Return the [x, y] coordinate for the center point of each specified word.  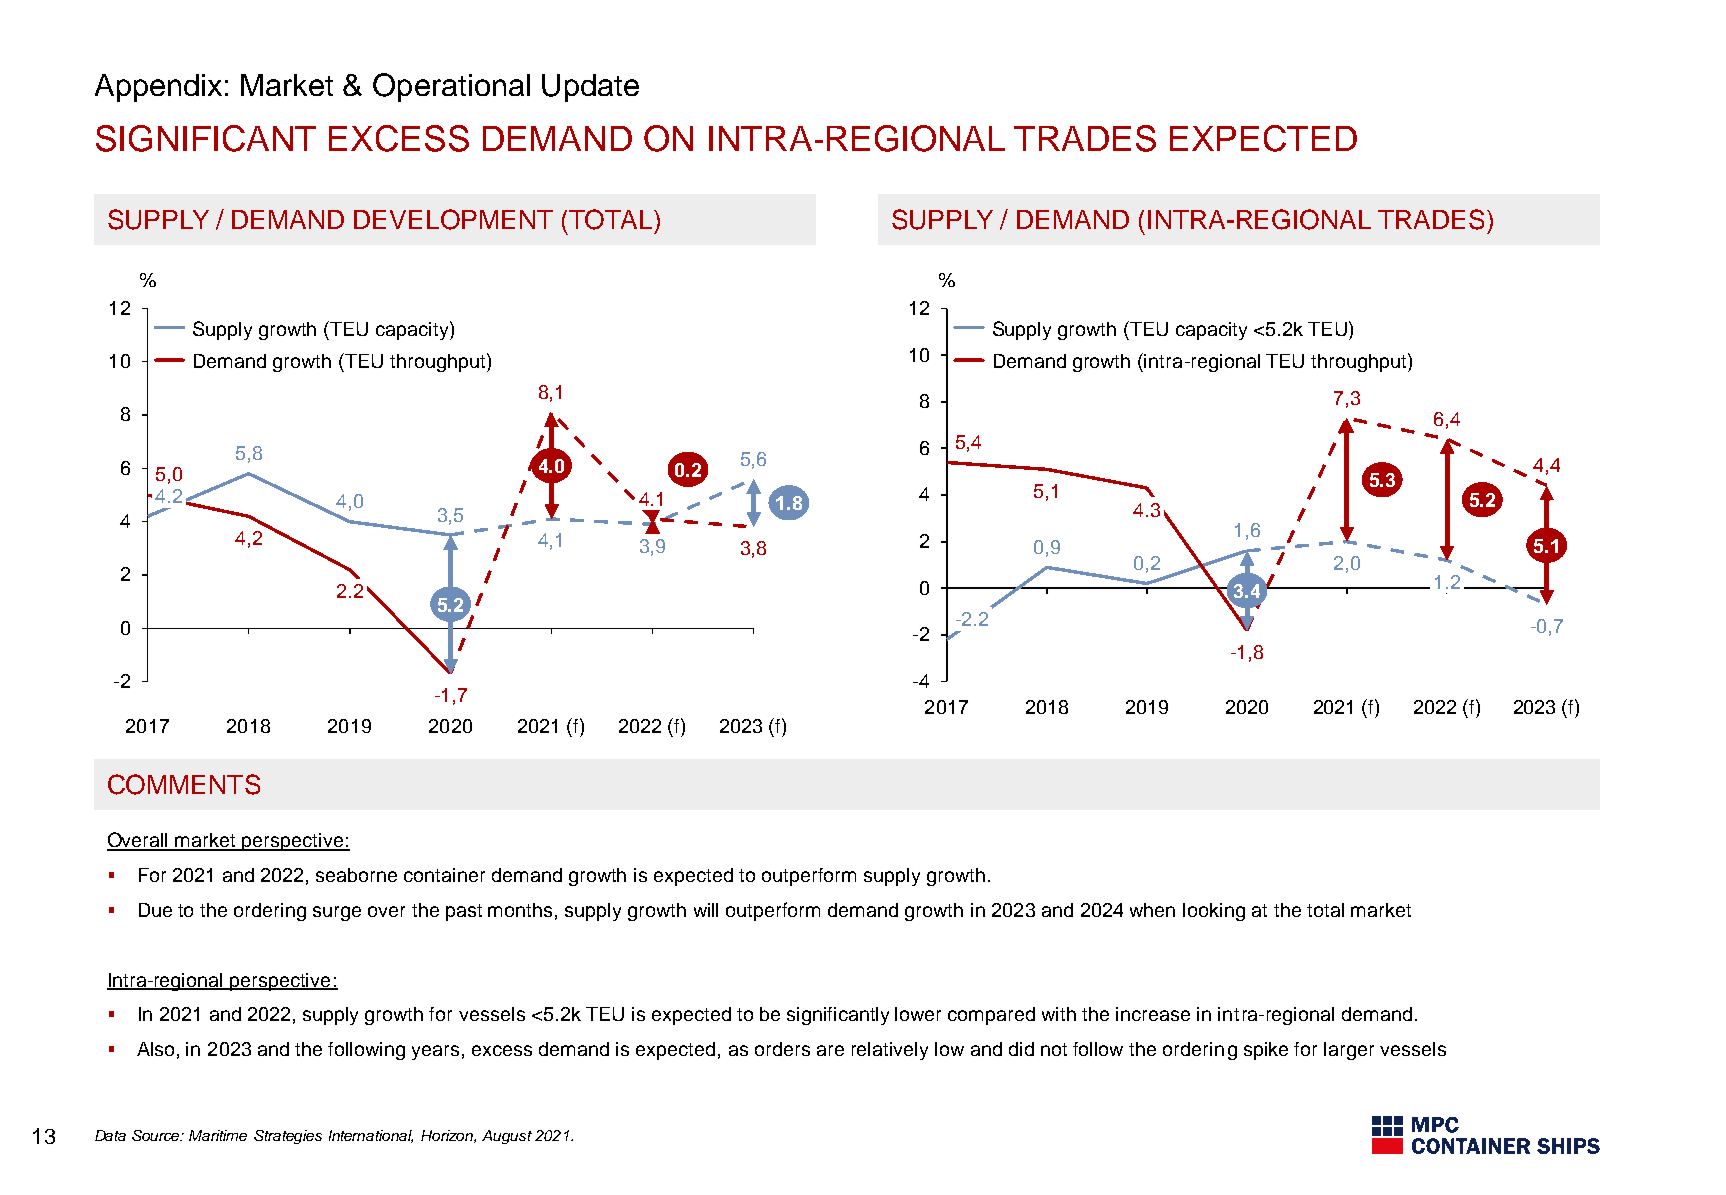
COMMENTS [184, 784]
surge [337, 913]
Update [590, 88]
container [444, 875]
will [706, 910]
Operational [451, 87]
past [464, 912]
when [1152, 910]
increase [1153, 1014]
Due [155, 910]
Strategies [288, 1137]
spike [1266, 1051]
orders [782, 1049]
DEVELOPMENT [453, 219]
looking [1214, 912]
